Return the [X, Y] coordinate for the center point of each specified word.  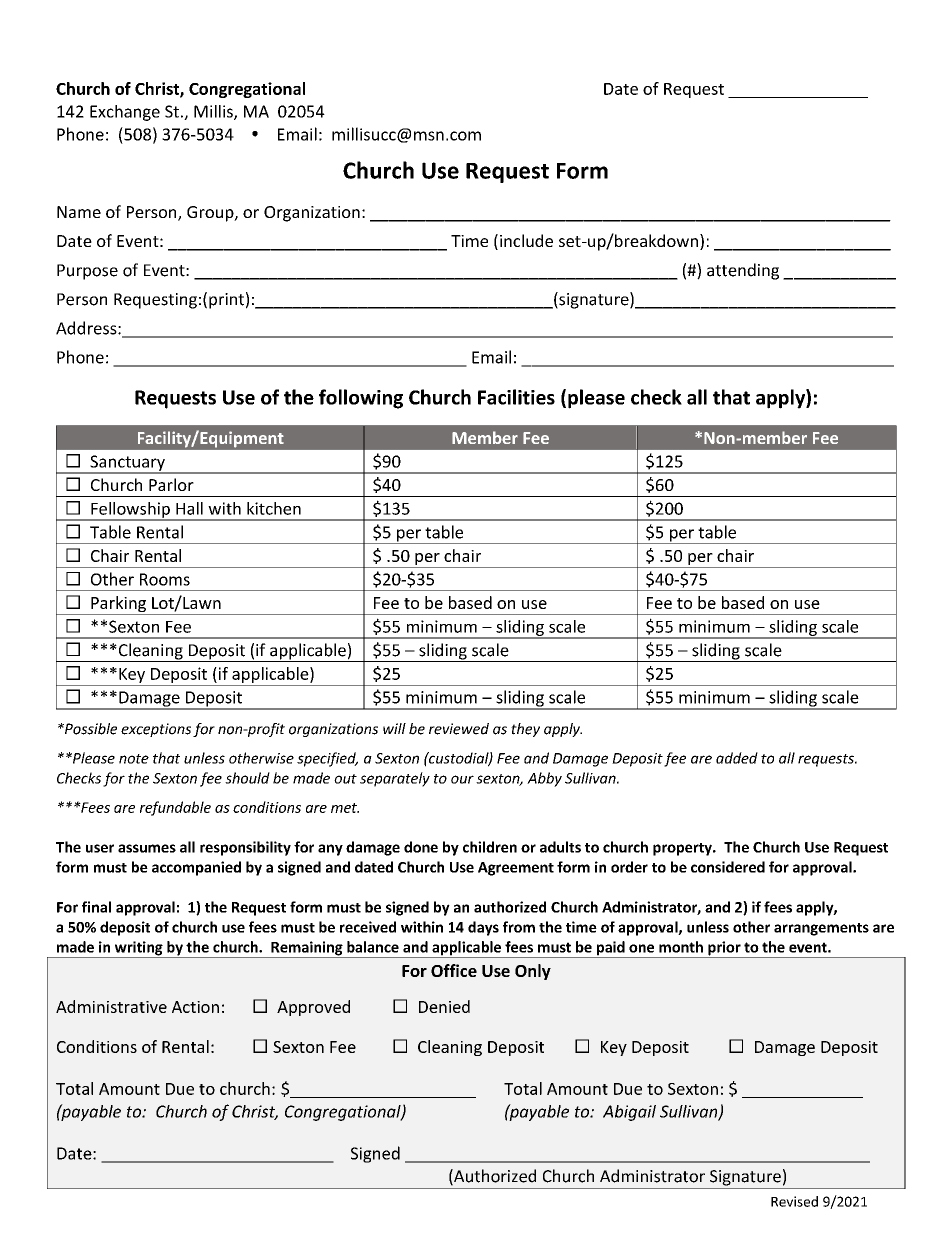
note [134, 759]
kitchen [274, 508]
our [462, 779]
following [361, 399]
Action [195, 1007]
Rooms [165, 579]
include [526, 240]
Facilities [516, 397]
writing [138, 949]
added [737, 758]
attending [743, 271]
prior [724, 949]
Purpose [87, 272]
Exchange [125, 113]
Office [454, 970]
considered [728, 867]
